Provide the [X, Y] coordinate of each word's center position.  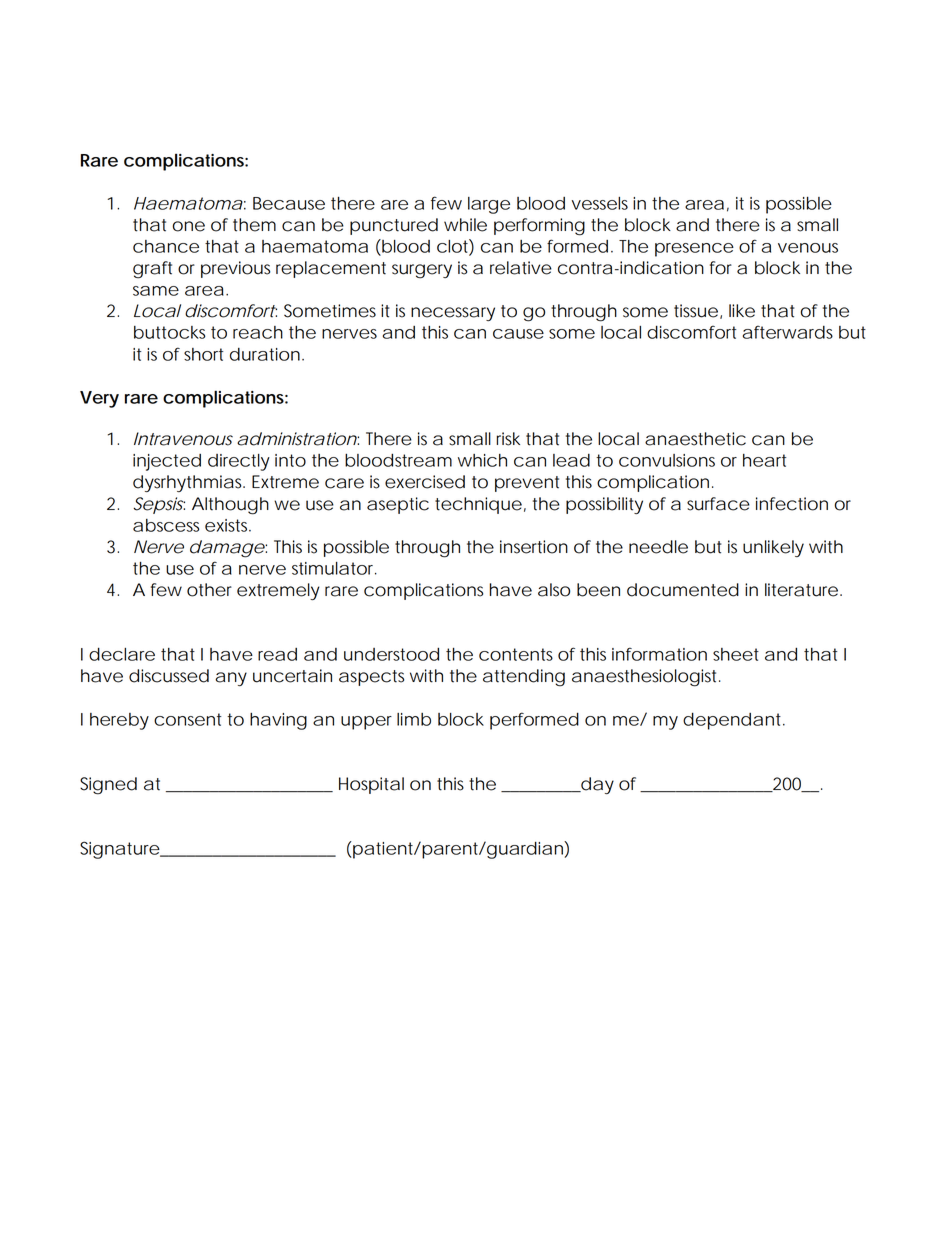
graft [152, 270]
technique [478, 505]
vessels [600, 203]
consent [188, 719]
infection [792, 504]
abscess [166, 525]
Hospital [371, 785]
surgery [422, 271]
